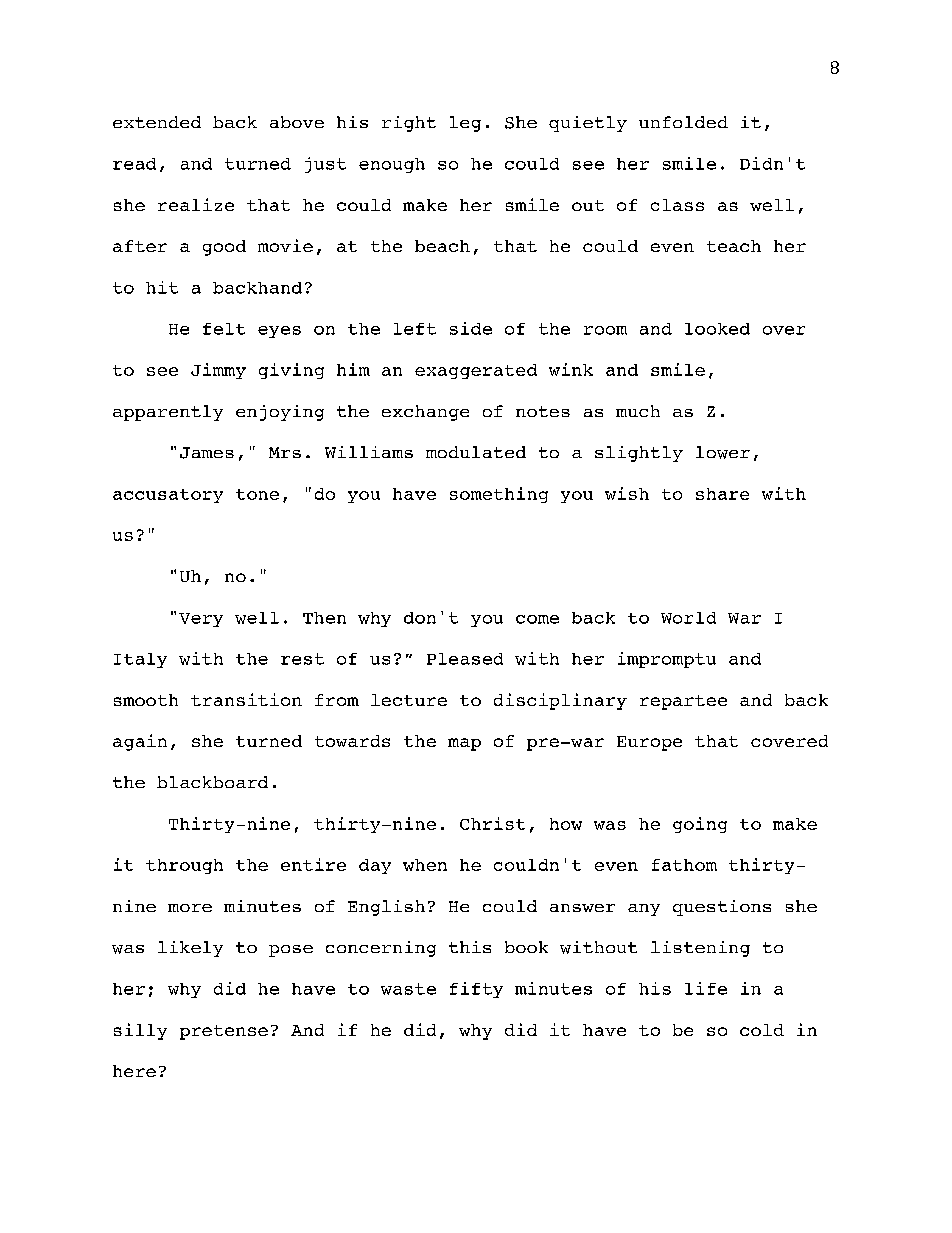  Describe the element at coordinates (476, 990) in the image. I see `fifty` at that location.
